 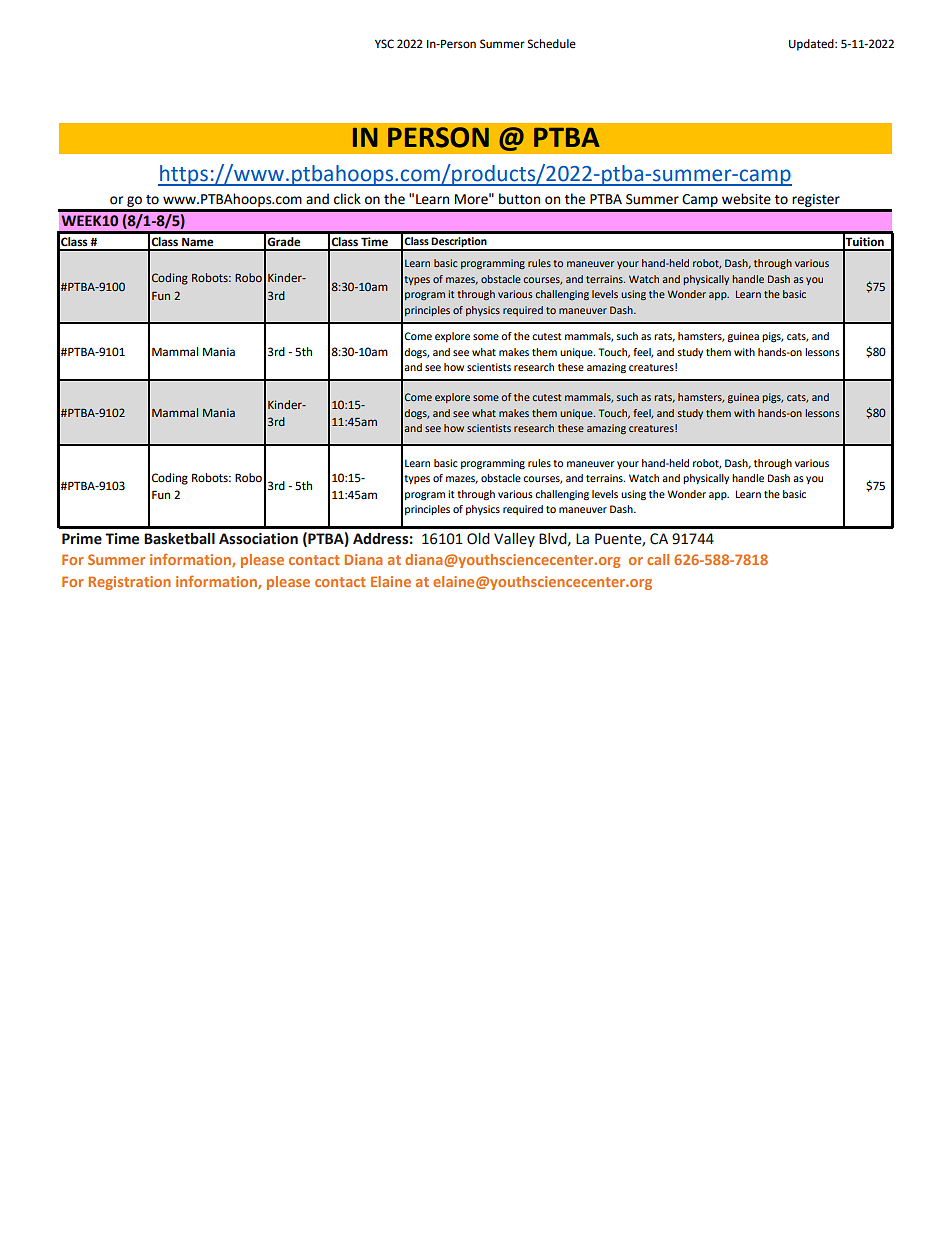 What do you see at coordinates (347, 199) in the screenshot?
I see `click` at bounding box center [347, 199].
